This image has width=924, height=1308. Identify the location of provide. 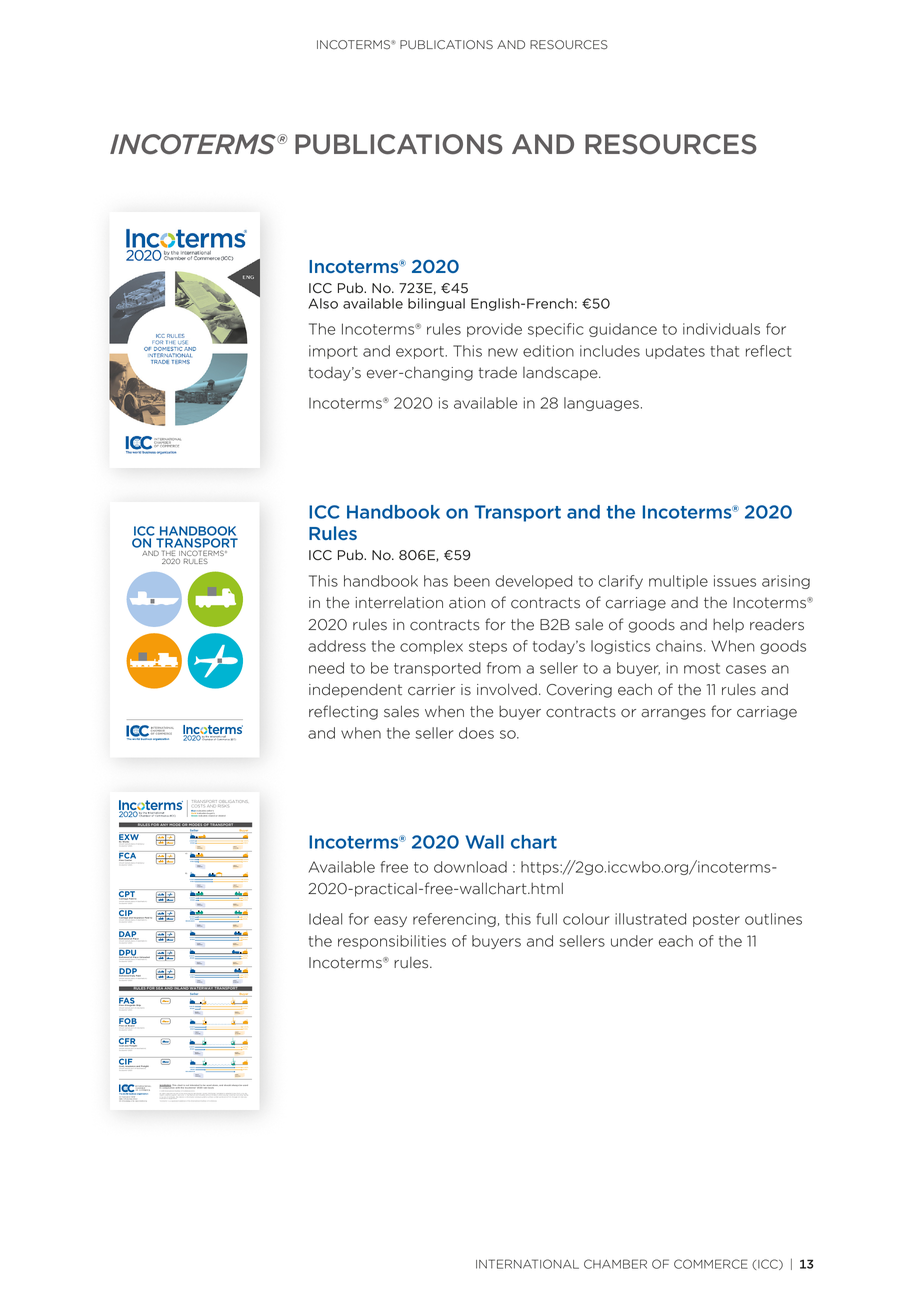
(494, 330).
